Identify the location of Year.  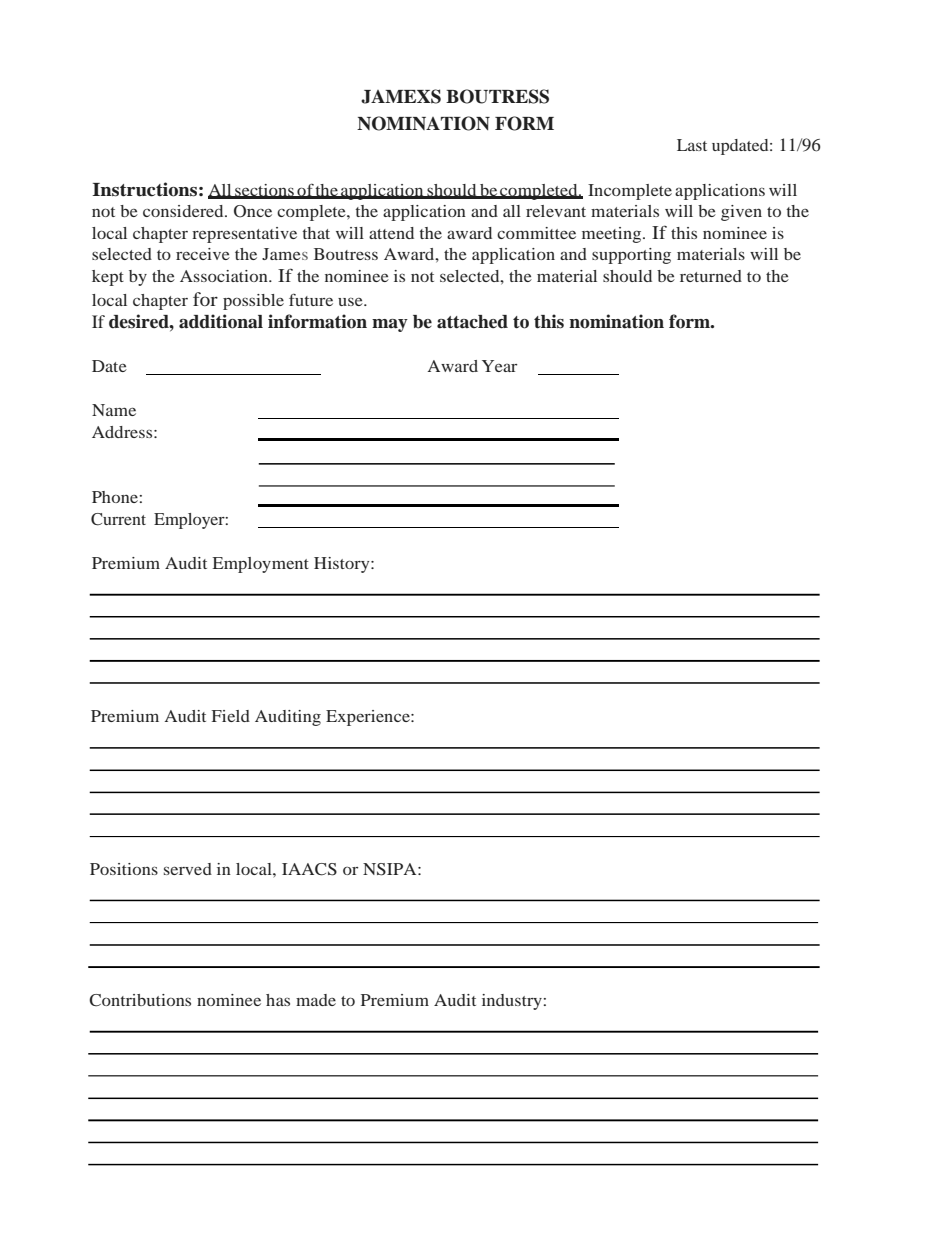
(499, 366).
